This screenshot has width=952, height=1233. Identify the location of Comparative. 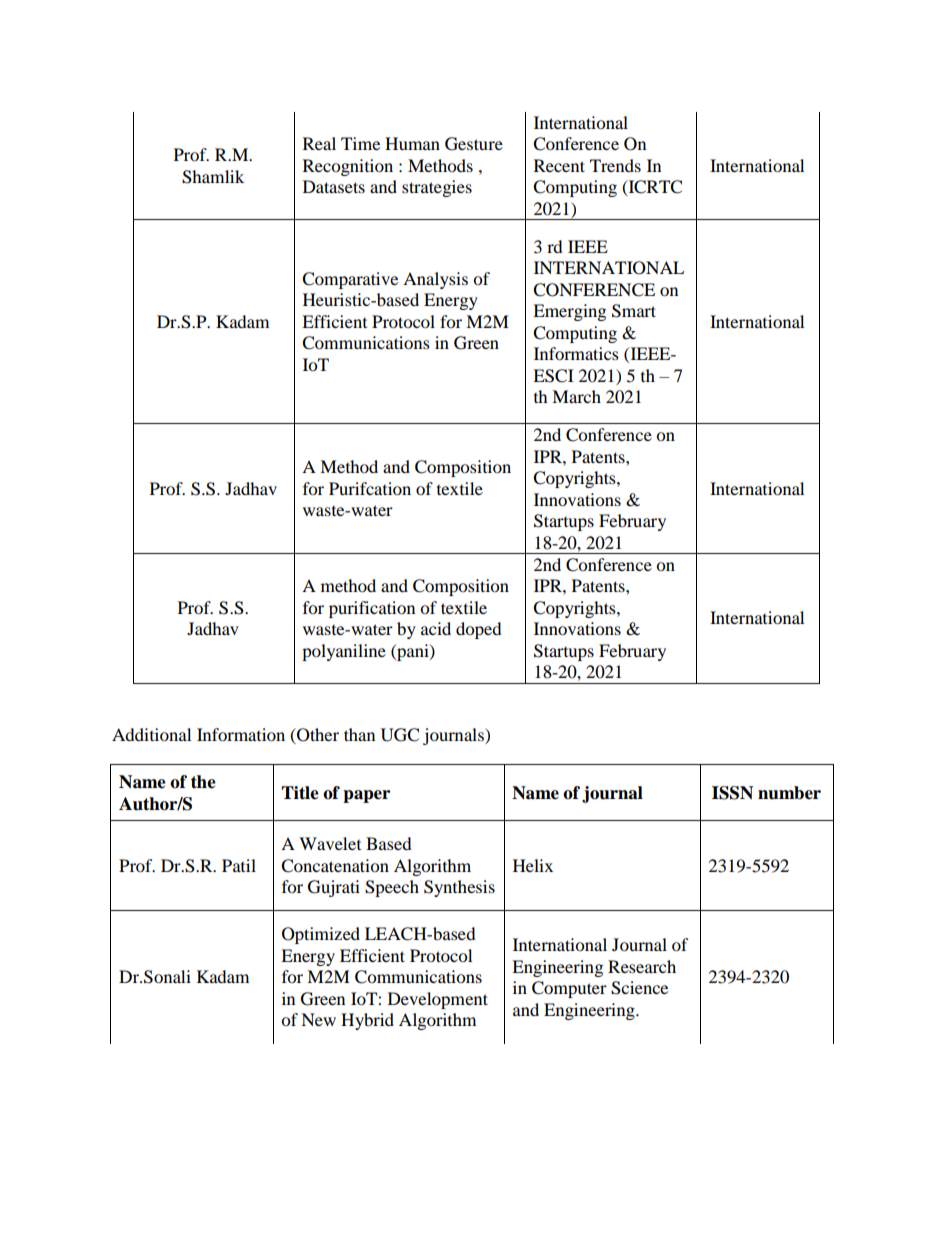
(350, 280).
